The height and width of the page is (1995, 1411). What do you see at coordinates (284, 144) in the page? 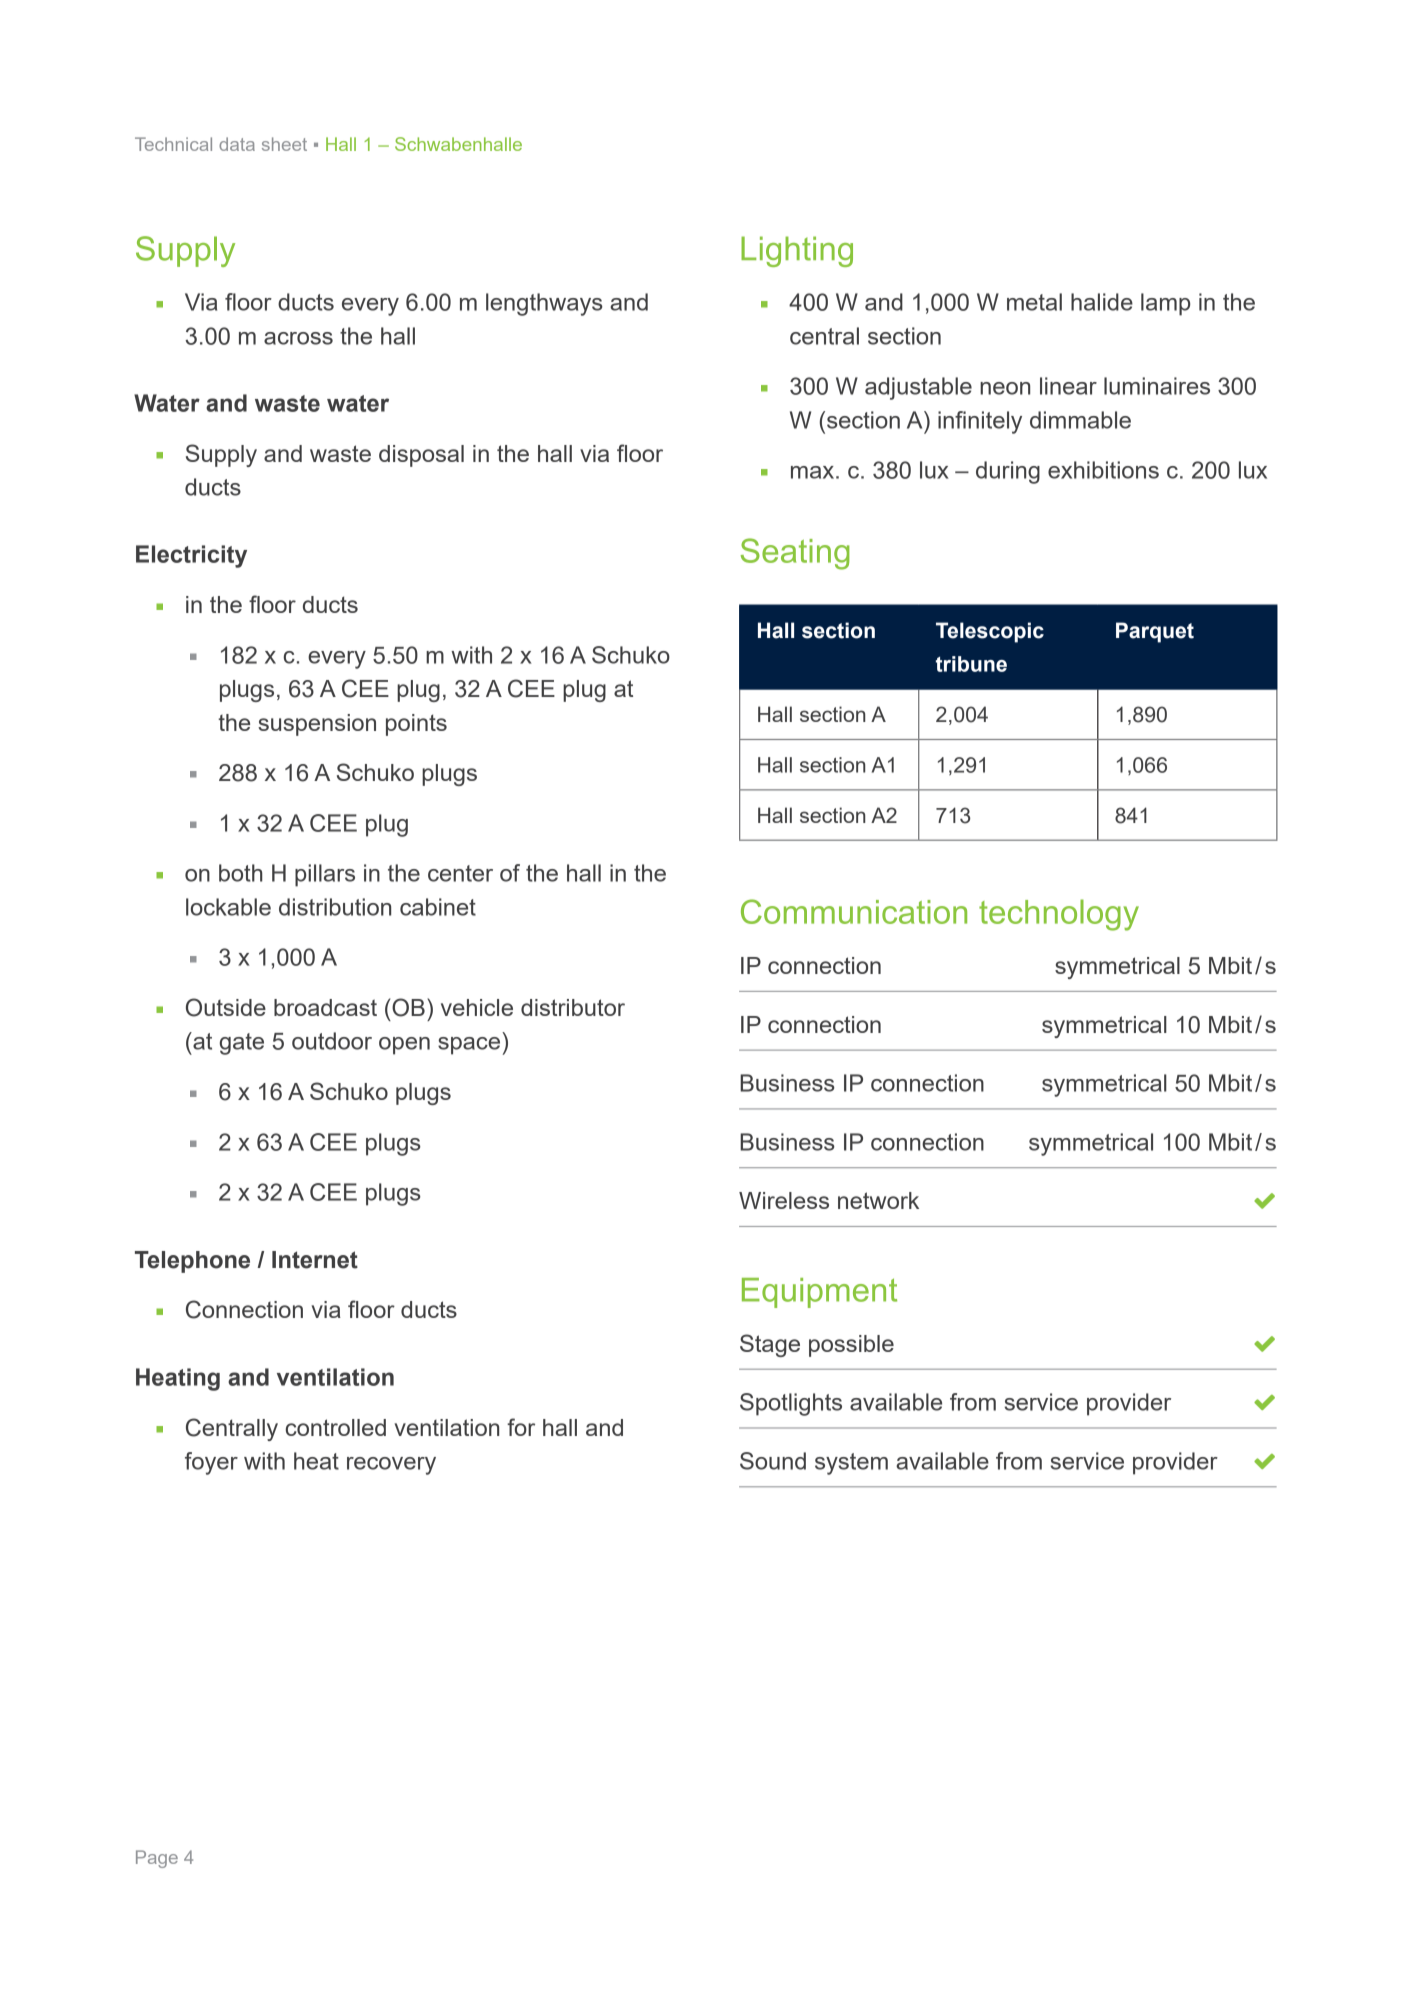
I see `sheet` at bounding box center [284, 144].
